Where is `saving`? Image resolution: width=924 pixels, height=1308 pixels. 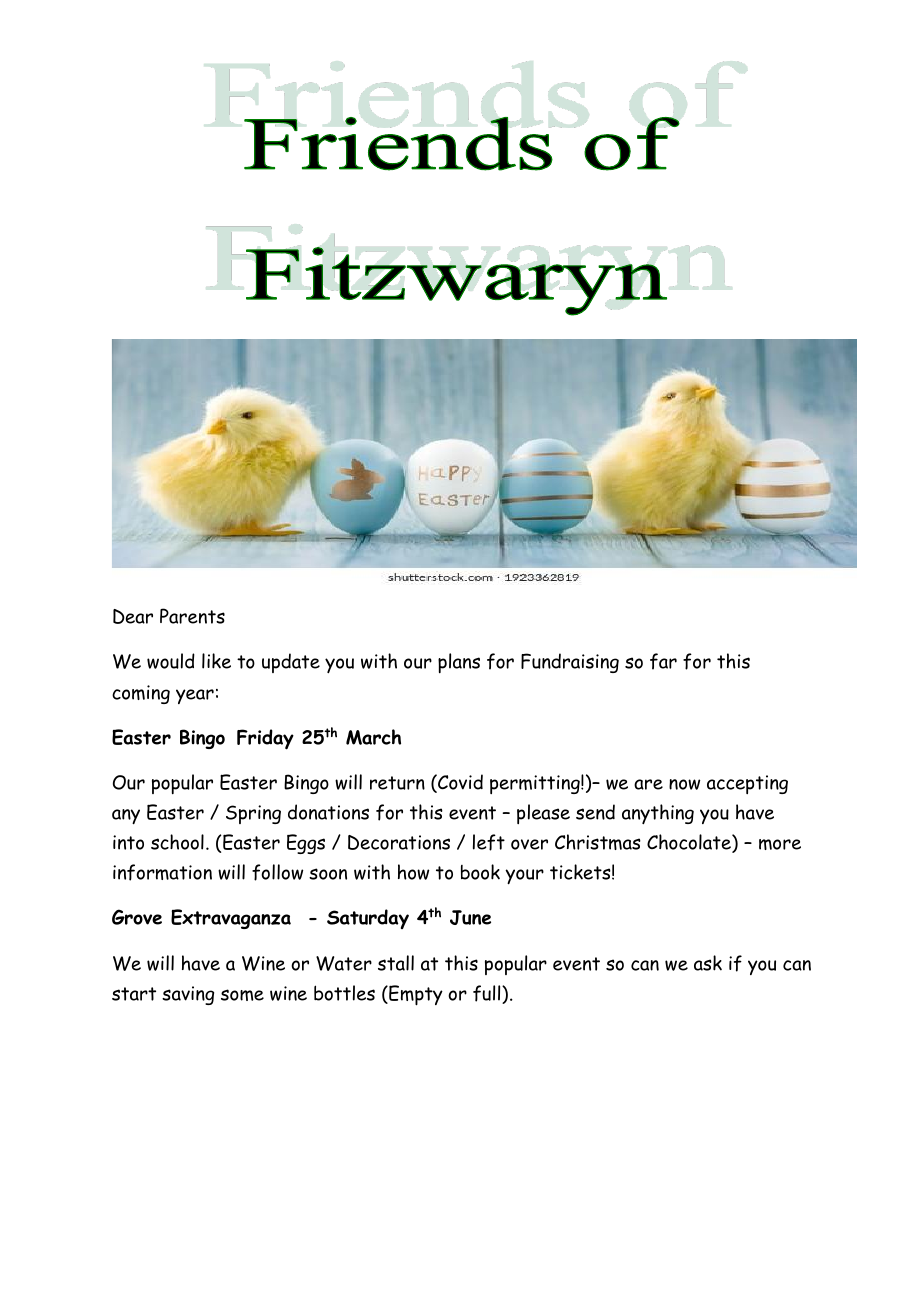 saving is located at coordinates (188, 995).
